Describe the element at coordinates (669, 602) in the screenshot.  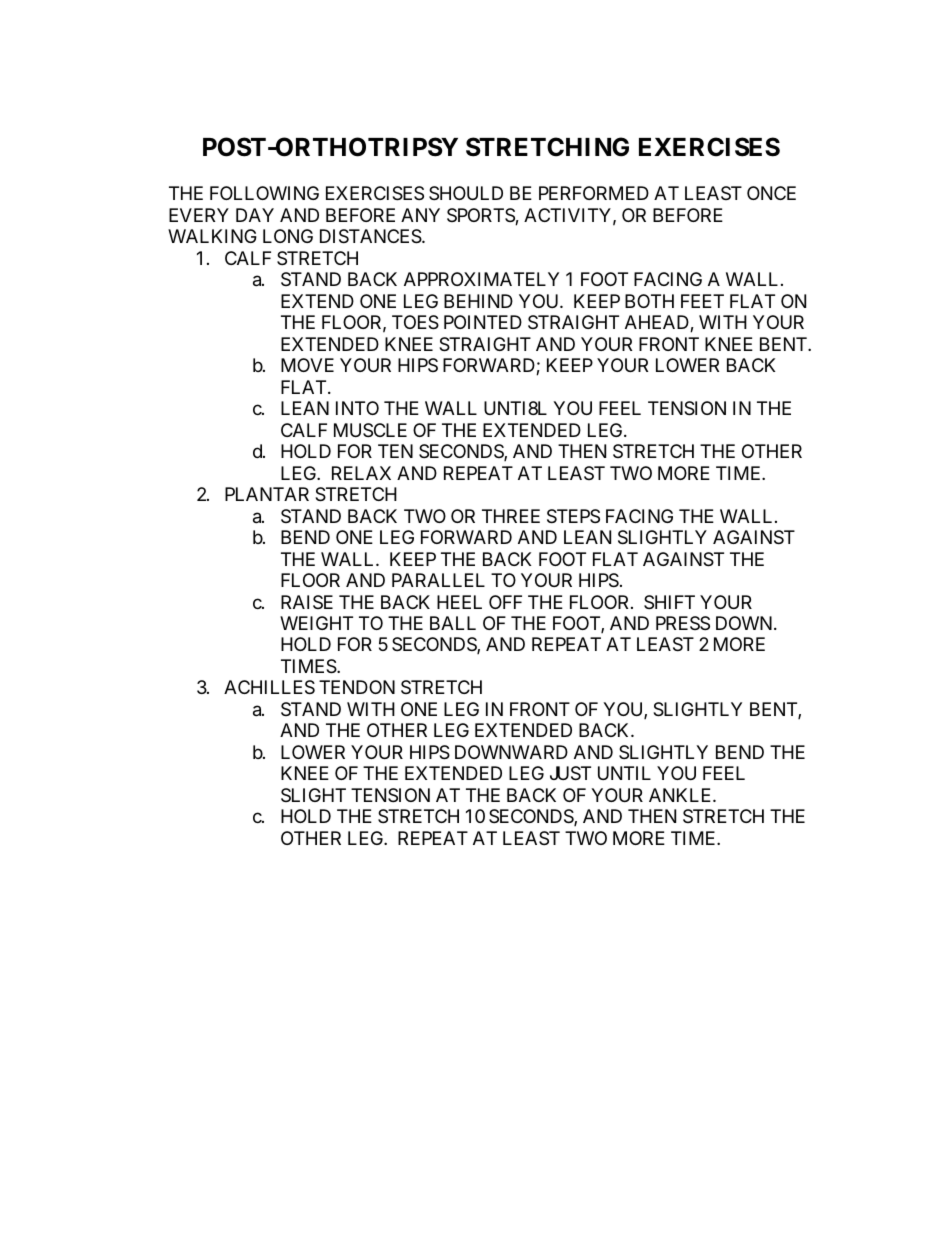
I see `SHIFT` at that location.
